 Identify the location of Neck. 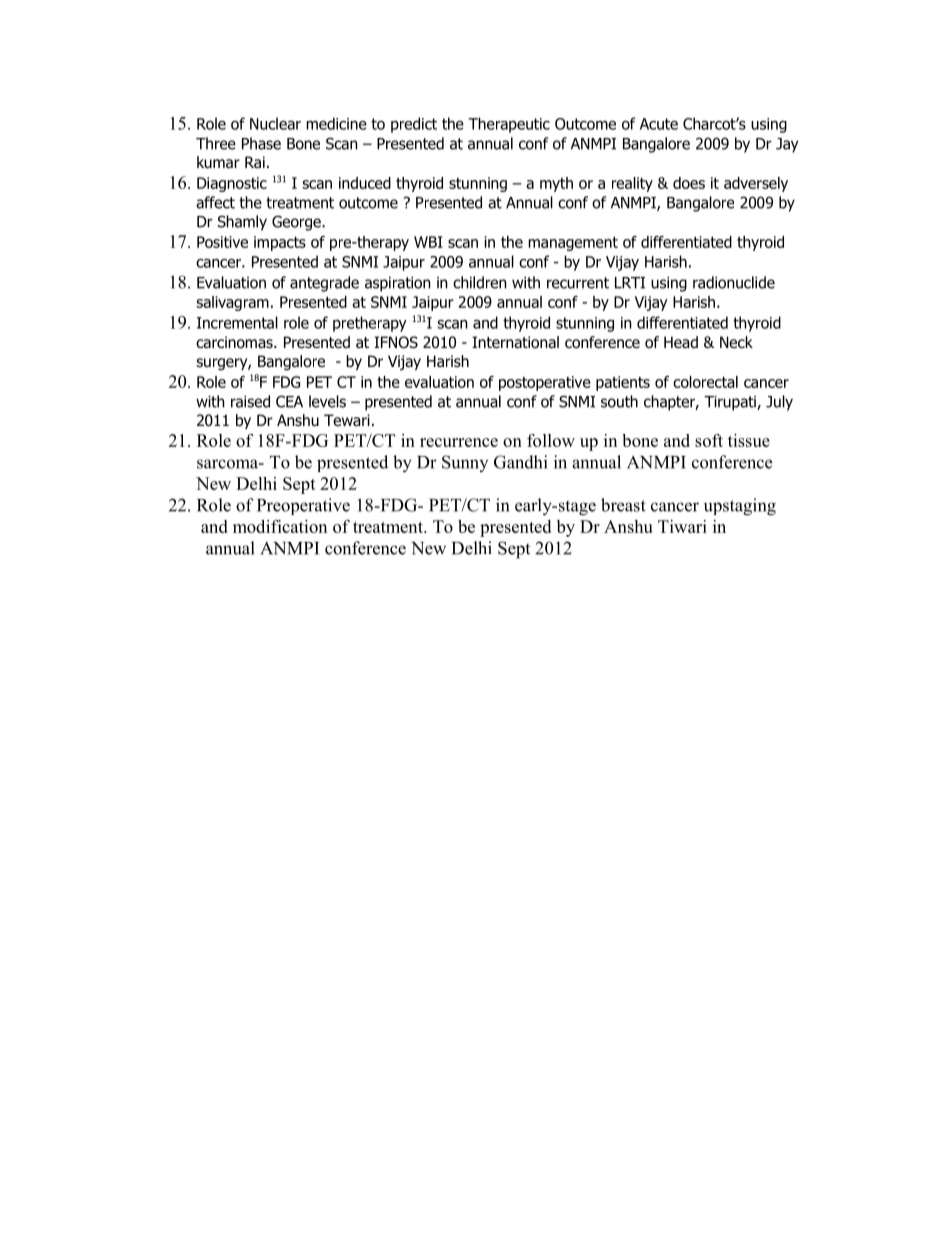
(736, 342).
